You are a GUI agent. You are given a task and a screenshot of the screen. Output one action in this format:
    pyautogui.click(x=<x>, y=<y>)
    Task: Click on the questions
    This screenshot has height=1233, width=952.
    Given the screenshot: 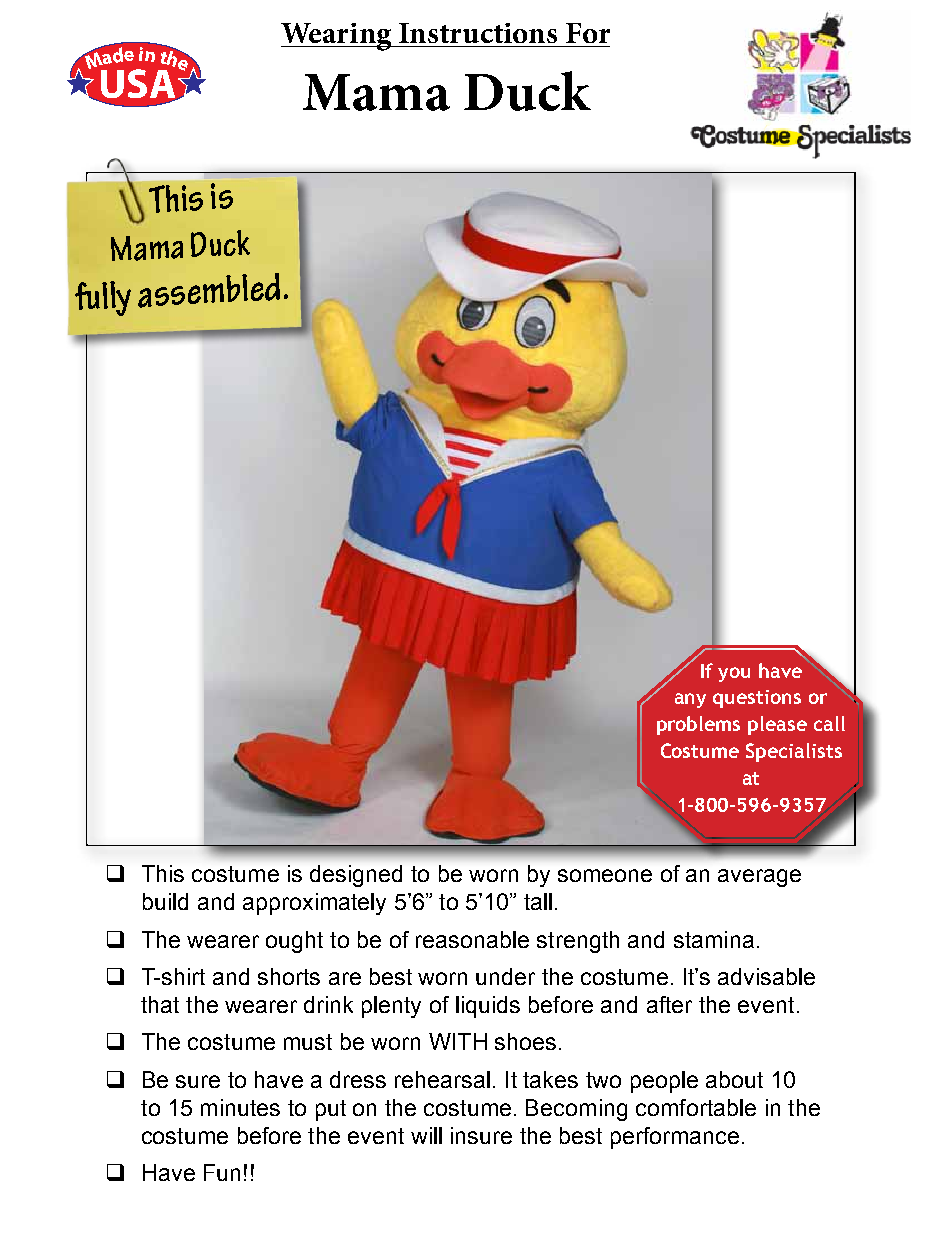 What is the action you would take?
    pyautogui.click(x=757, y=699)
